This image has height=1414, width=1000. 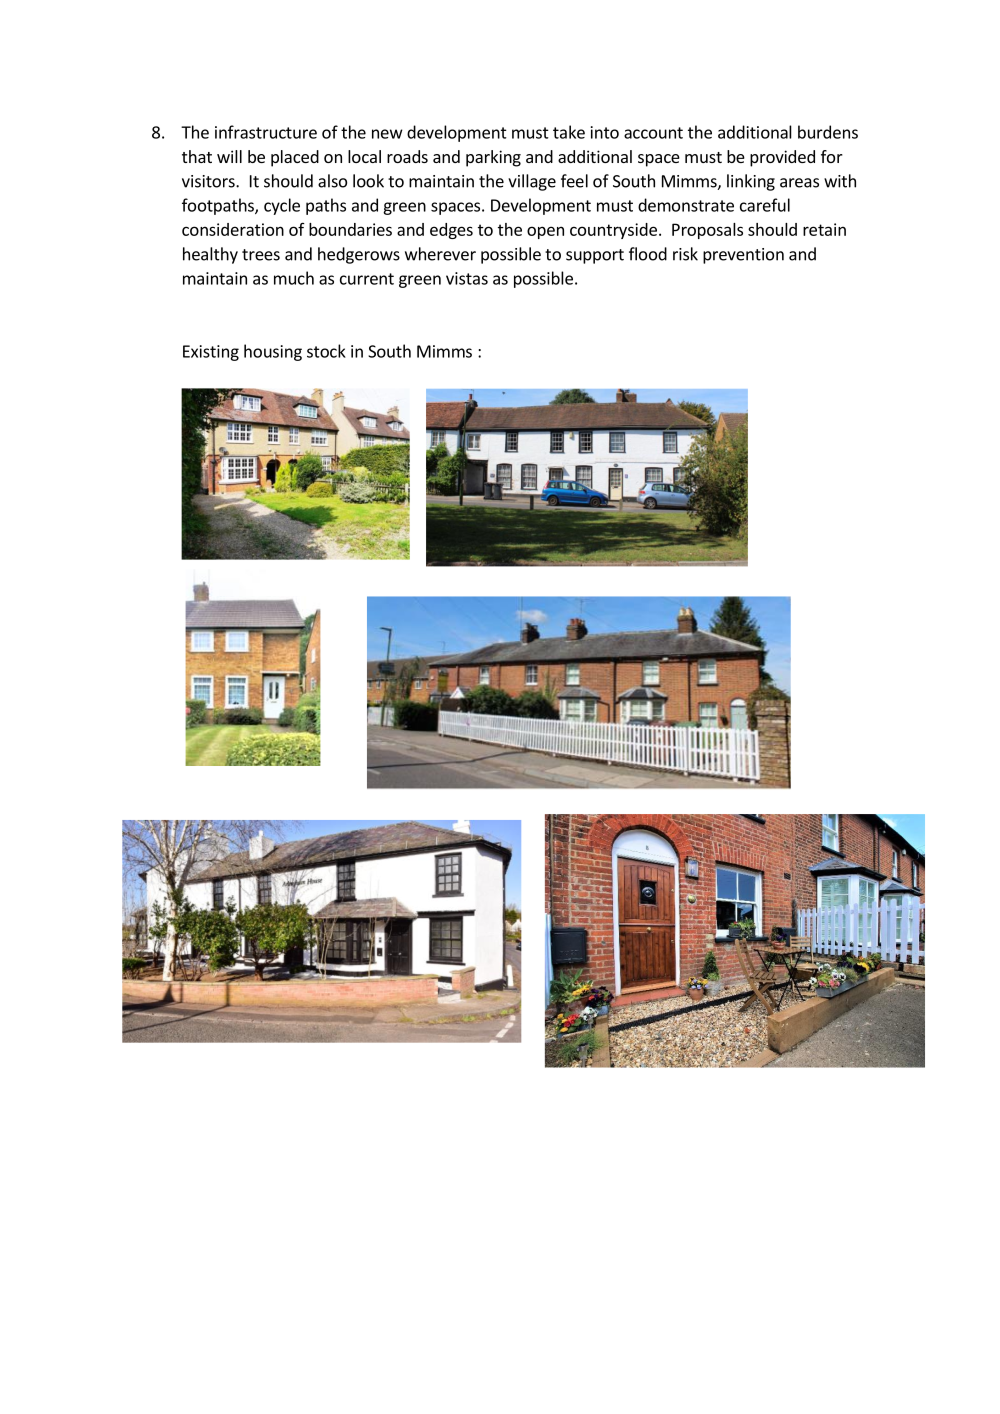 What do you see at coordinates (743, 256) in the image?
I see `prevention` at bounding box center [743, 256].
